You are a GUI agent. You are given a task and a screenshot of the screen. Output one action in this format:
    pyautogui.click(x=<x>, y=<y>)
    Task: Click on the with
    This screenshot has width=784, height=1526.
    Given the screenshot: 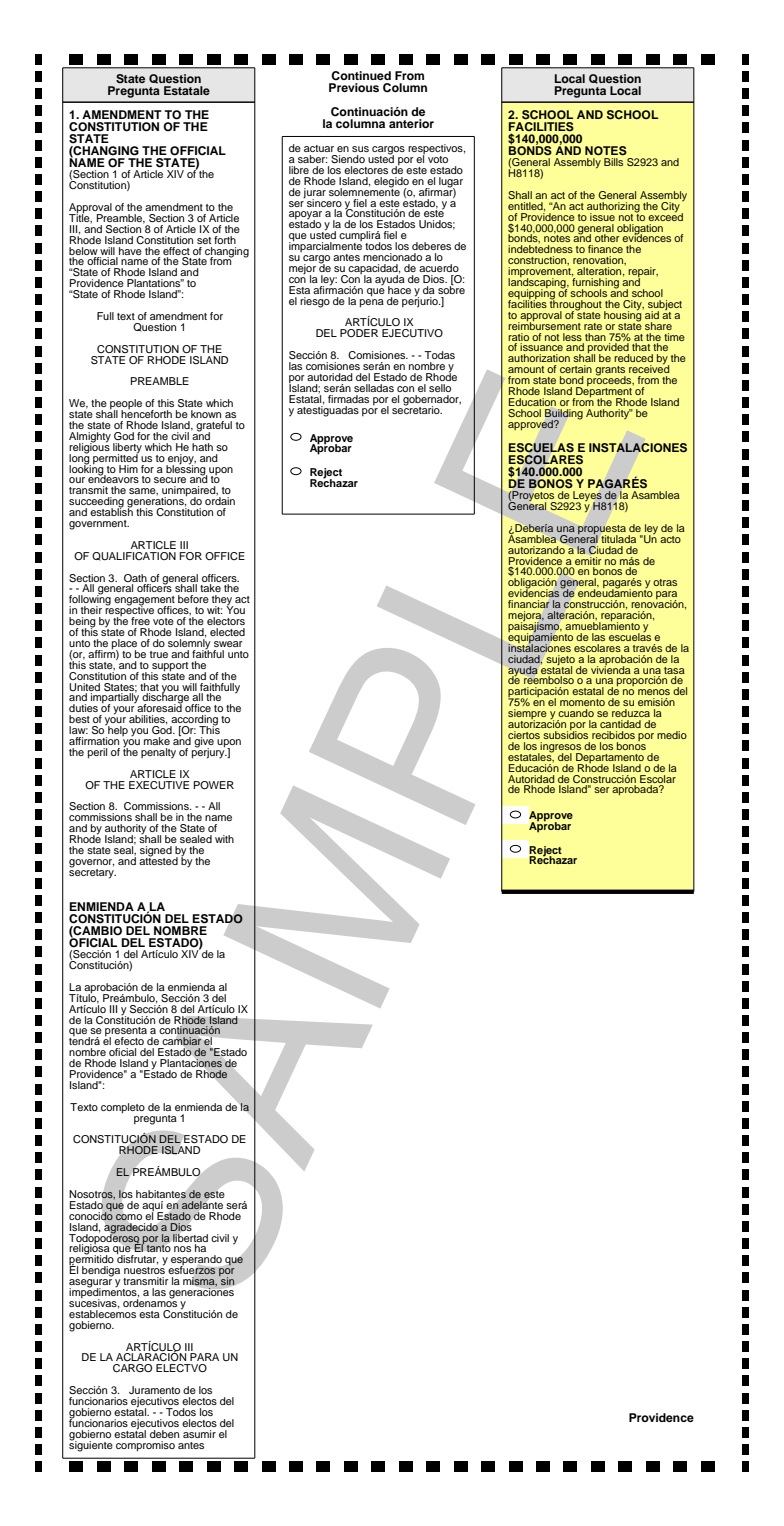 What is the action you would take?
    pyautogui.click(x=224, y=839)
